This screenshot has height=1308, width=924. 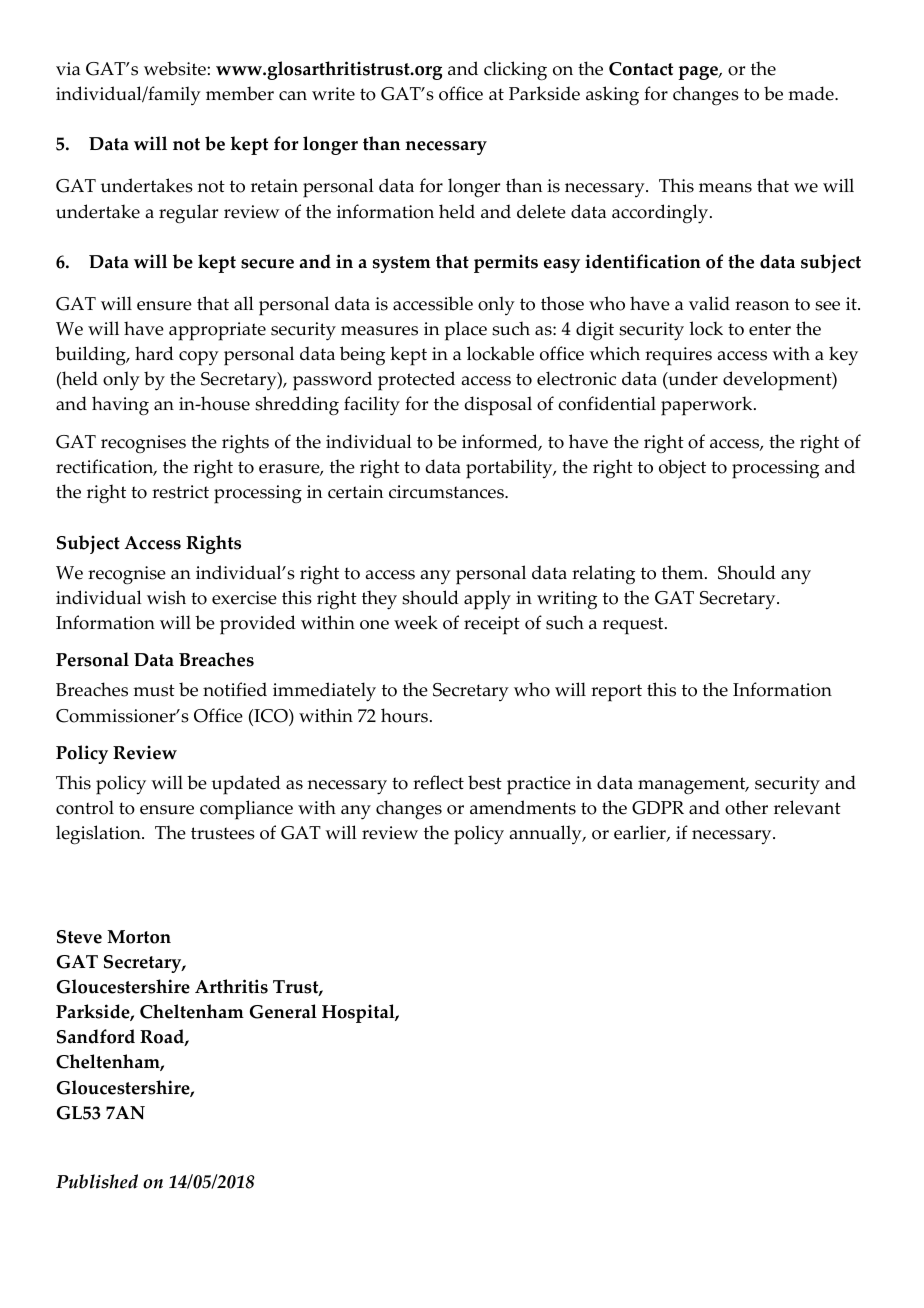 I want to click on clicking, so click(x=515, y=71).
